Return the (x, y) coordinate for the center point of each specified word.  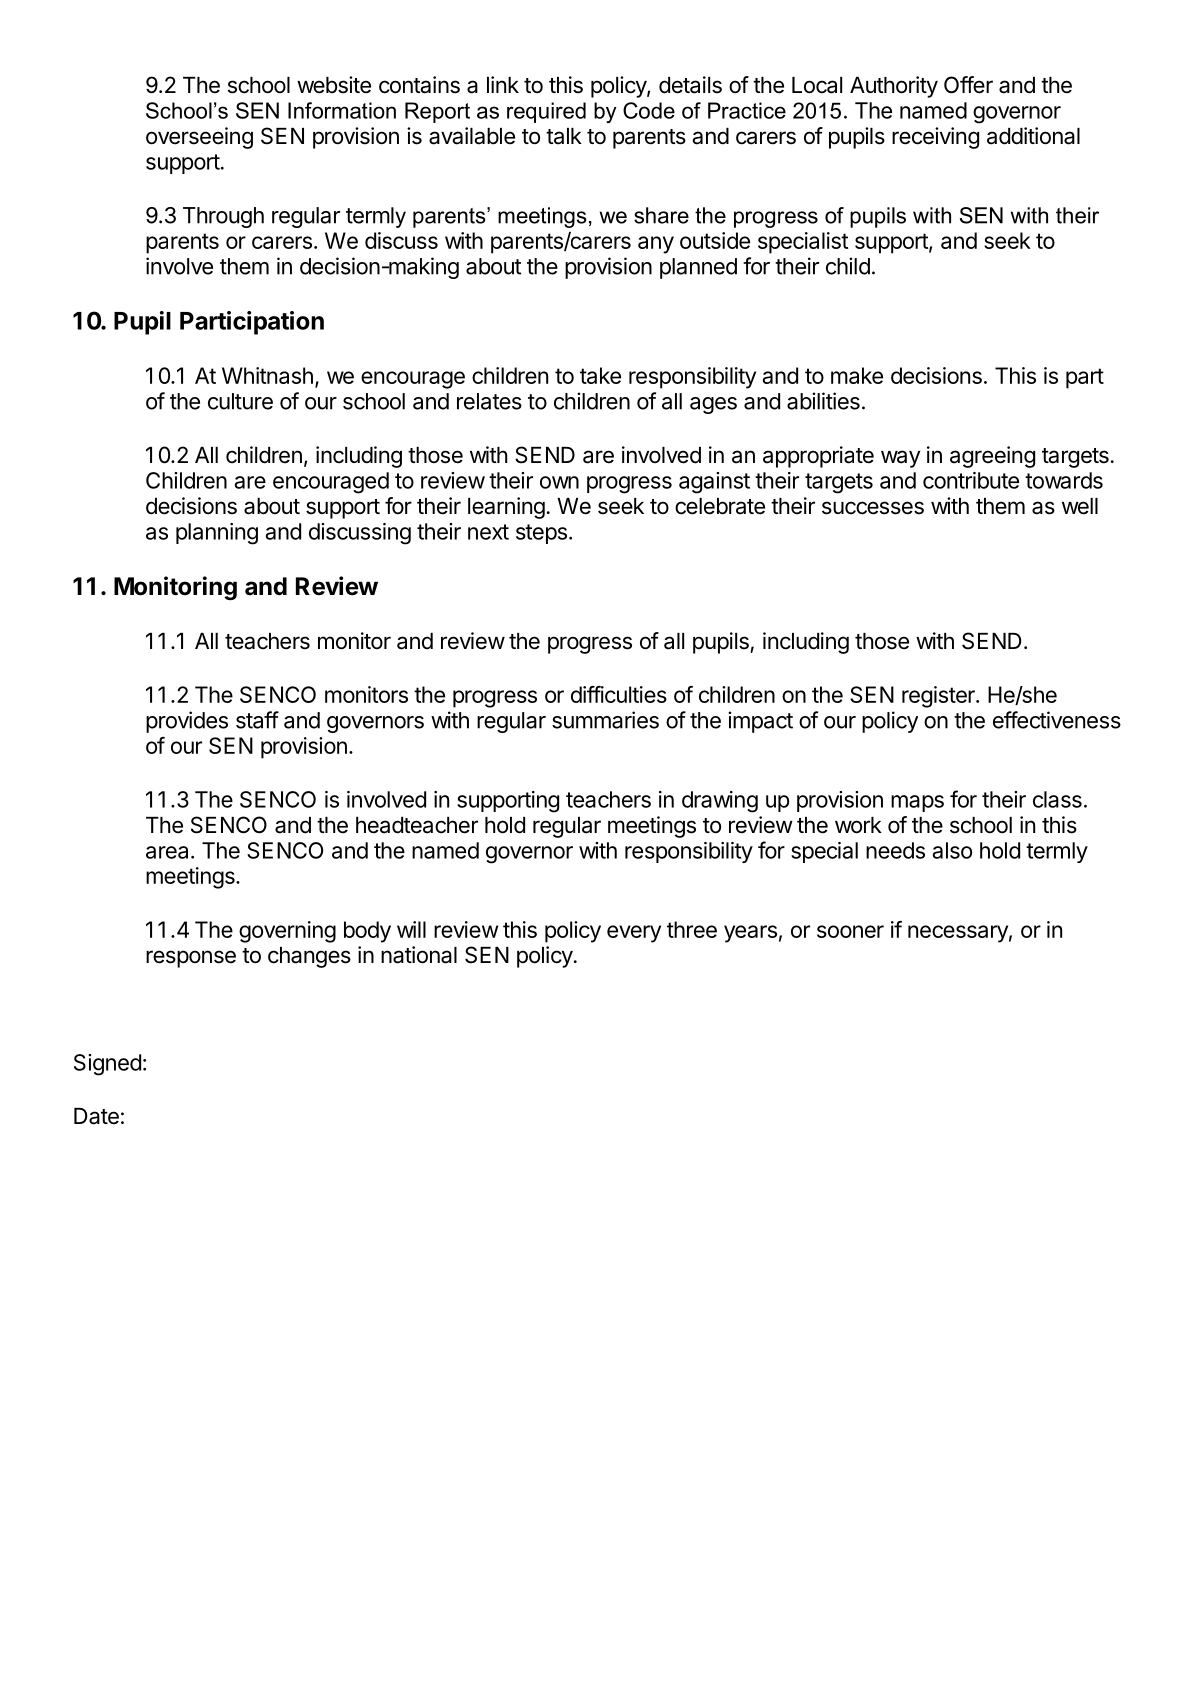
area (167, 852)
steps (541, 534)
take (600, 375)
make (857, 375)
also (952, 850)
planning (217, 534)
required (546, 112)
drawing (720, 802)
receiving (935, 138)
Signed (107, 1065)
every (634, 934)
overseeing (199, 138)
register (939, 697)
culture (240, 401)
